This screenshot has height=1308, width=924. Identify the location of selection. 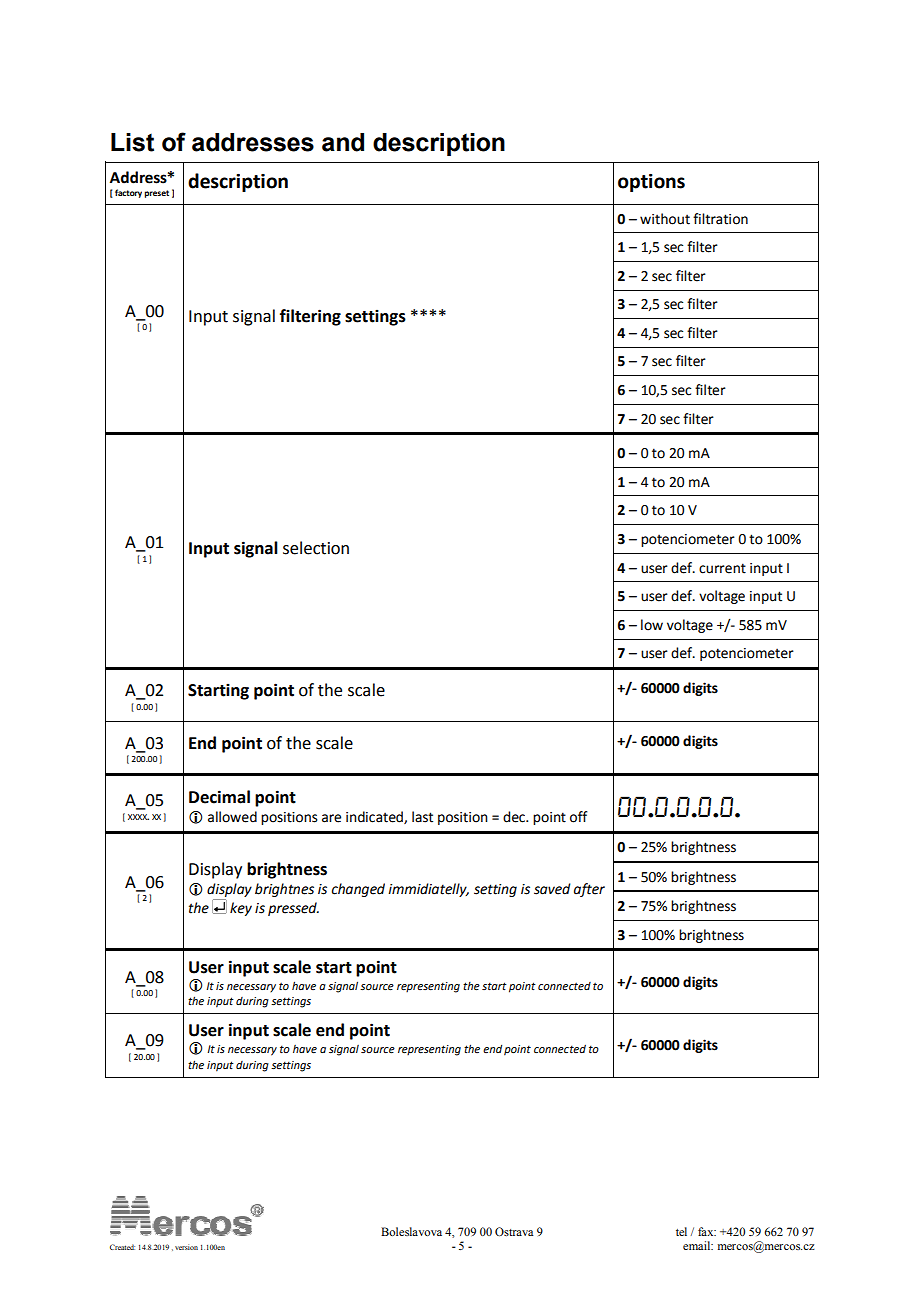
(316, 548).
